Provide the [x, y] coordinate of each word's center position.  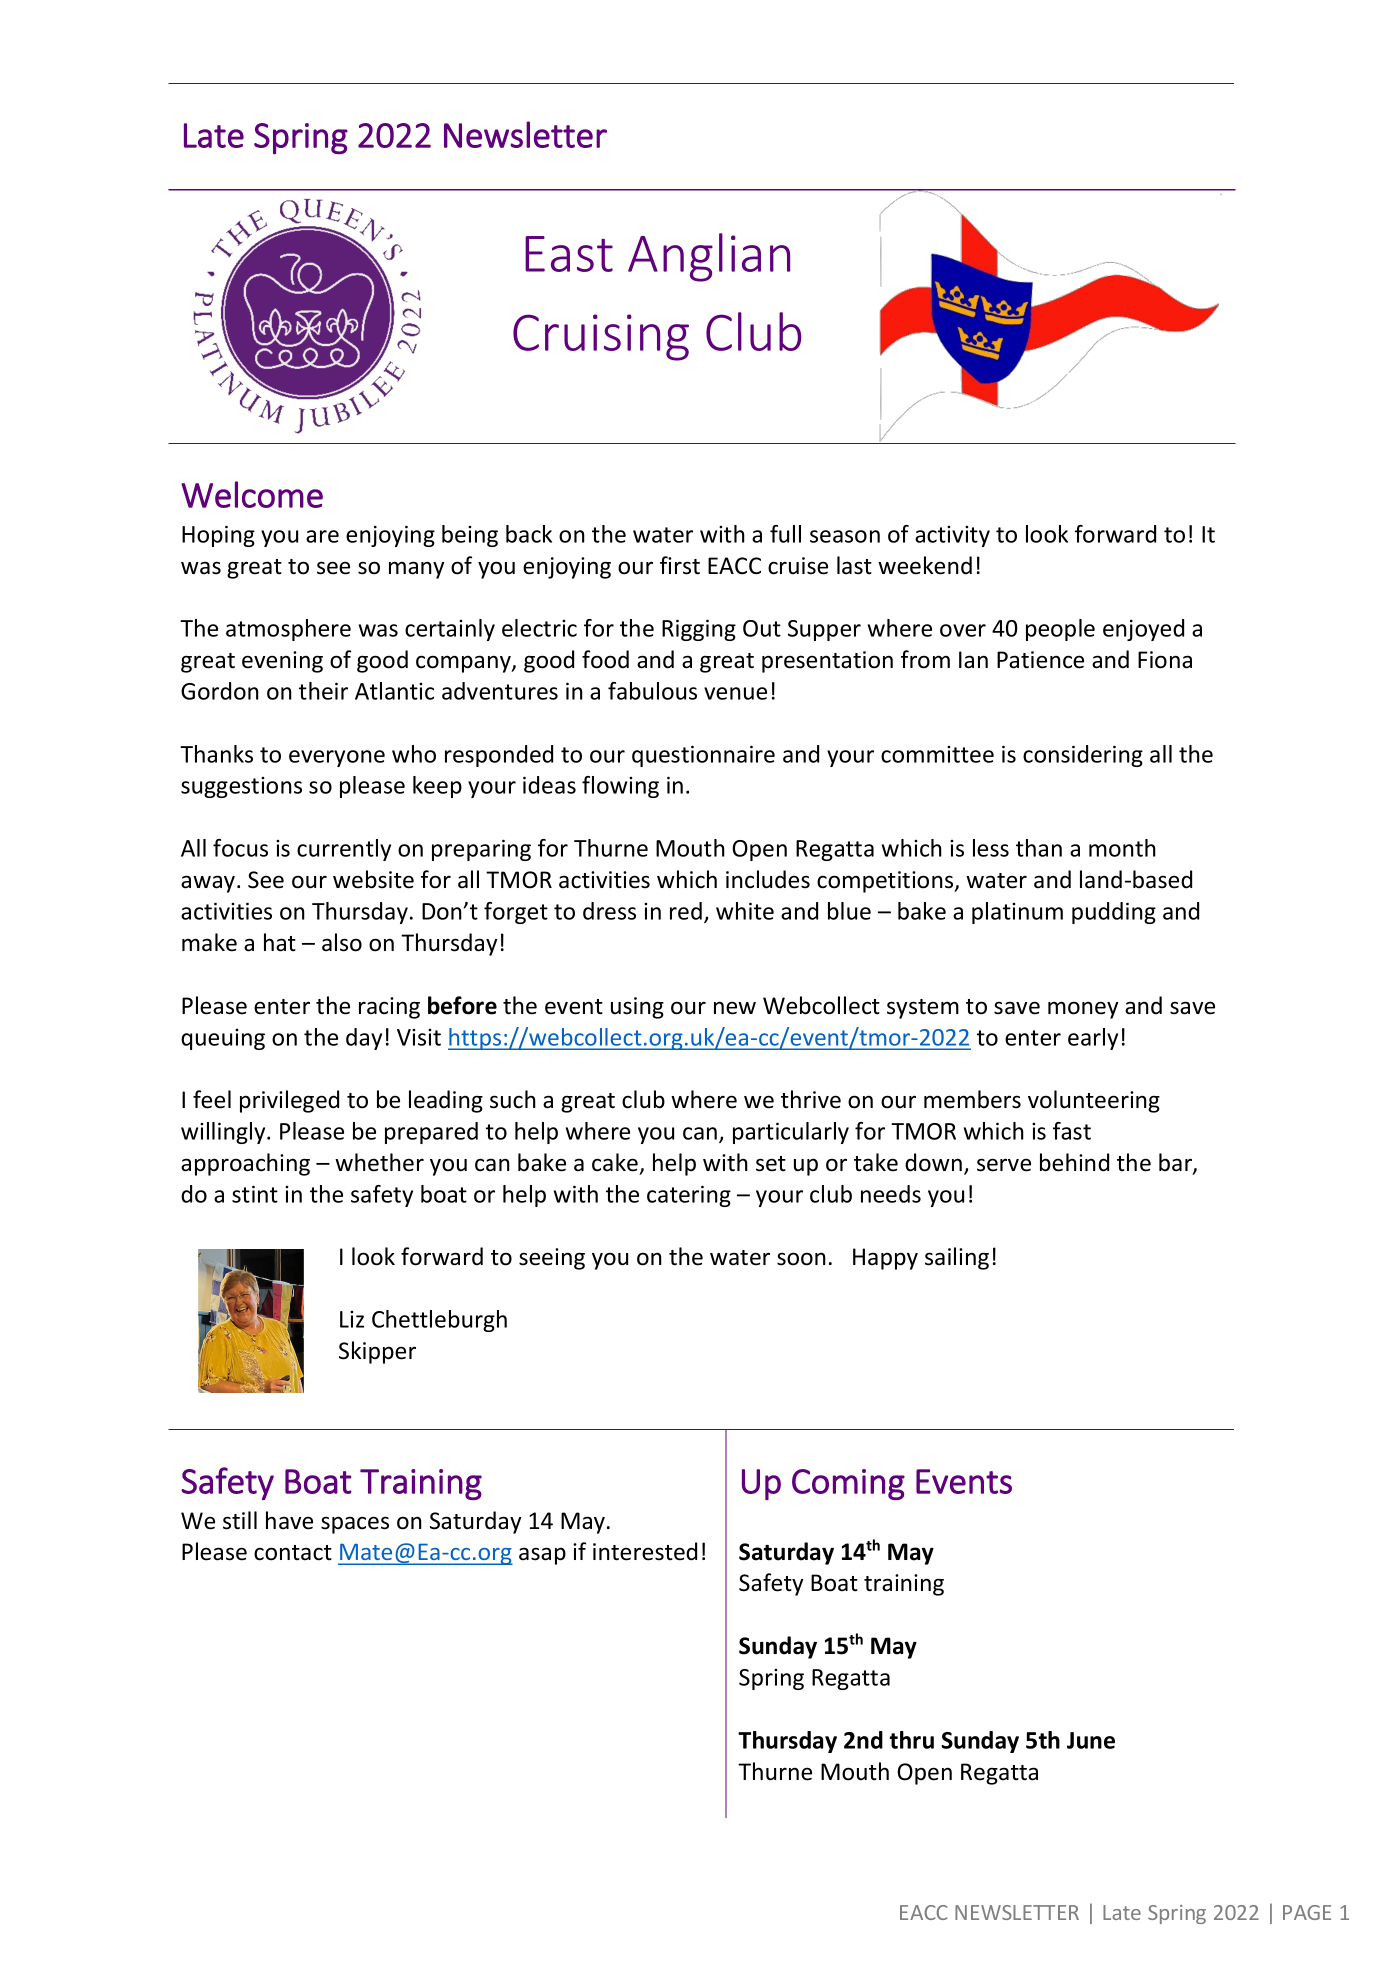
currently [344, 850]
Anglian [709, 257]
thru [911, 1740]
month [1122, 848]
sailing [957, 1258]
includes [768, 879]
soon [801, 1259]
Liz [352, 1319]
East [569, 254]
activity [952, 536]
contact [293, 1553]
